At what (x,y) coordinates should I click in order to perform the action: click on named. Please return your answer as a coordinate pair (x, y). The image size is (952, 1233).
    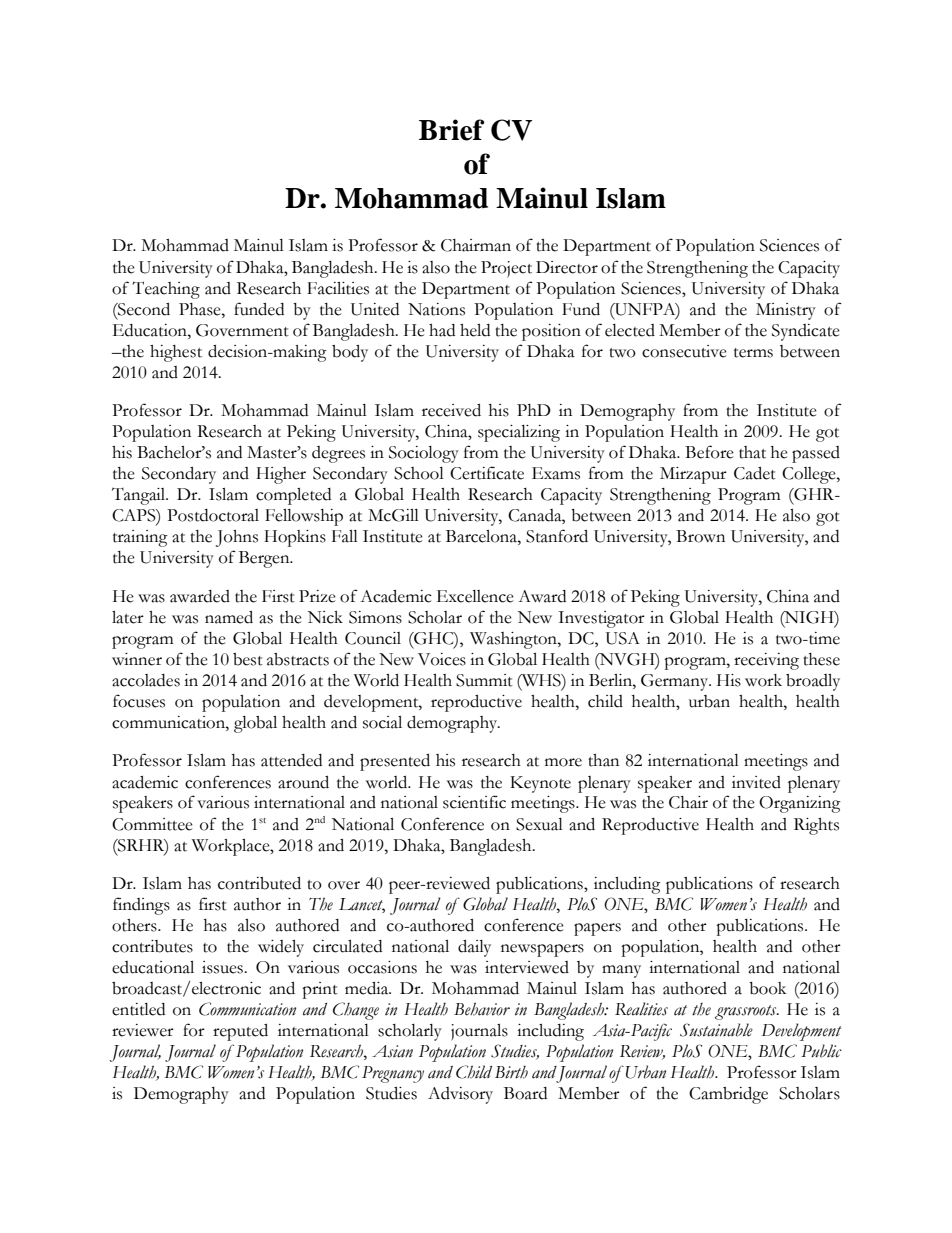
    Looking at the image, I should click on (229, 617).
